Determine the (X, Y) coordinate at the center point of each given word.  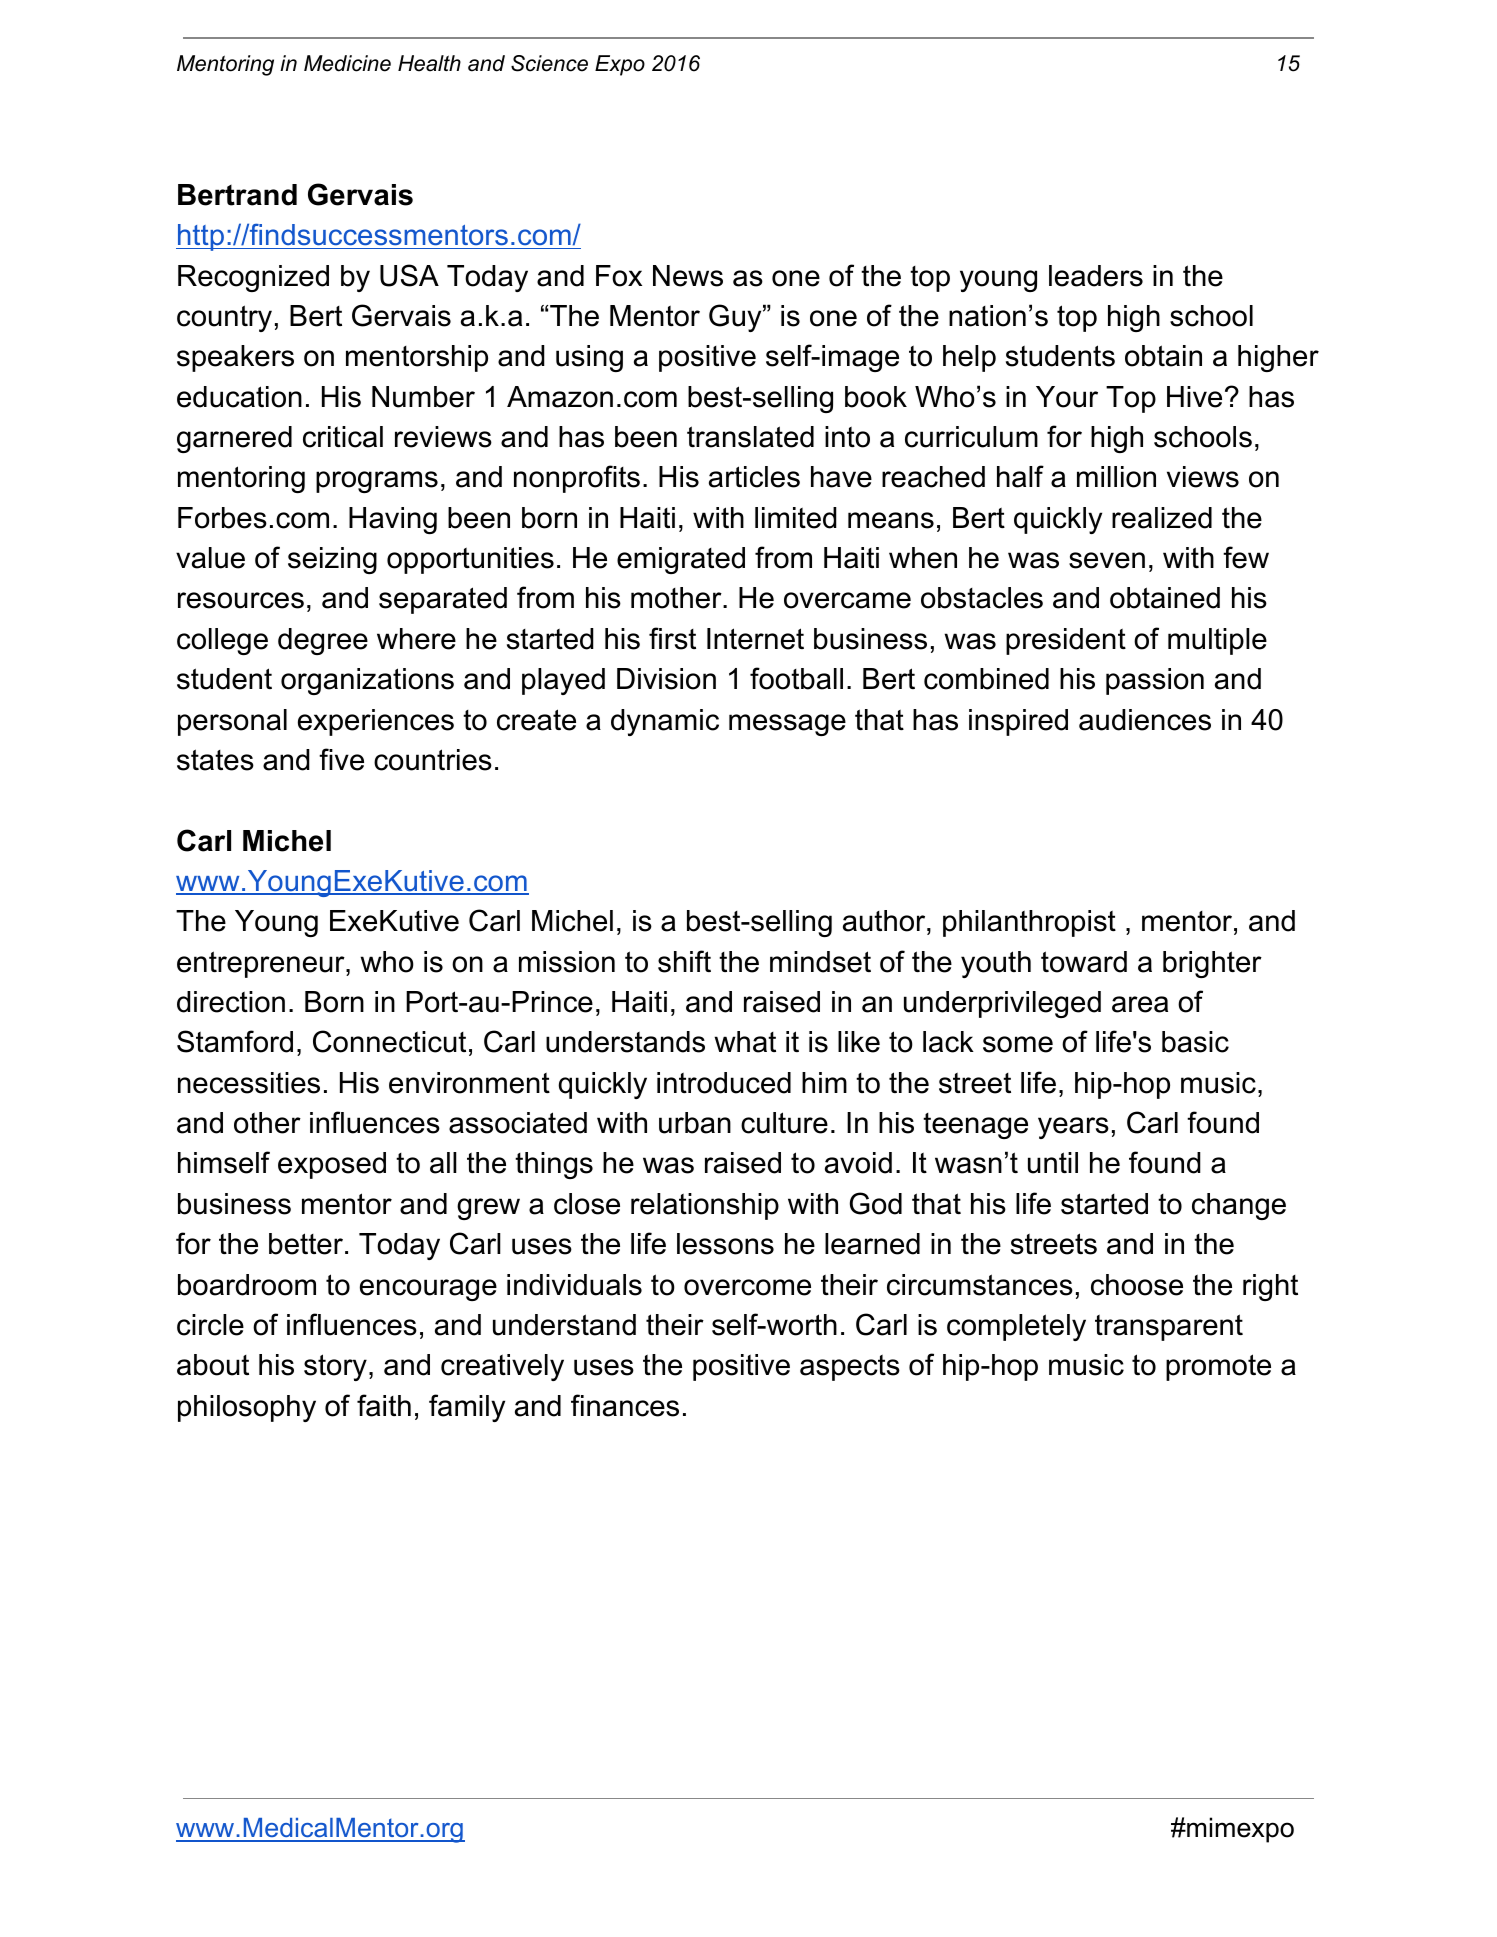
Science (549, 63)
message (787, 725)
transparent (1169, 1327)
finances (625, 1405)
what (745, 1042)
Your (1067, 397)
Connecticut (389, 1041)
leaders (1096, 276)
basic (1195, 1042)
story (335, 1367)
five (341, 759)
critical (343, 437)
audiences (1145, 720)
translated (750, 437)
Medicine (347, 63)
